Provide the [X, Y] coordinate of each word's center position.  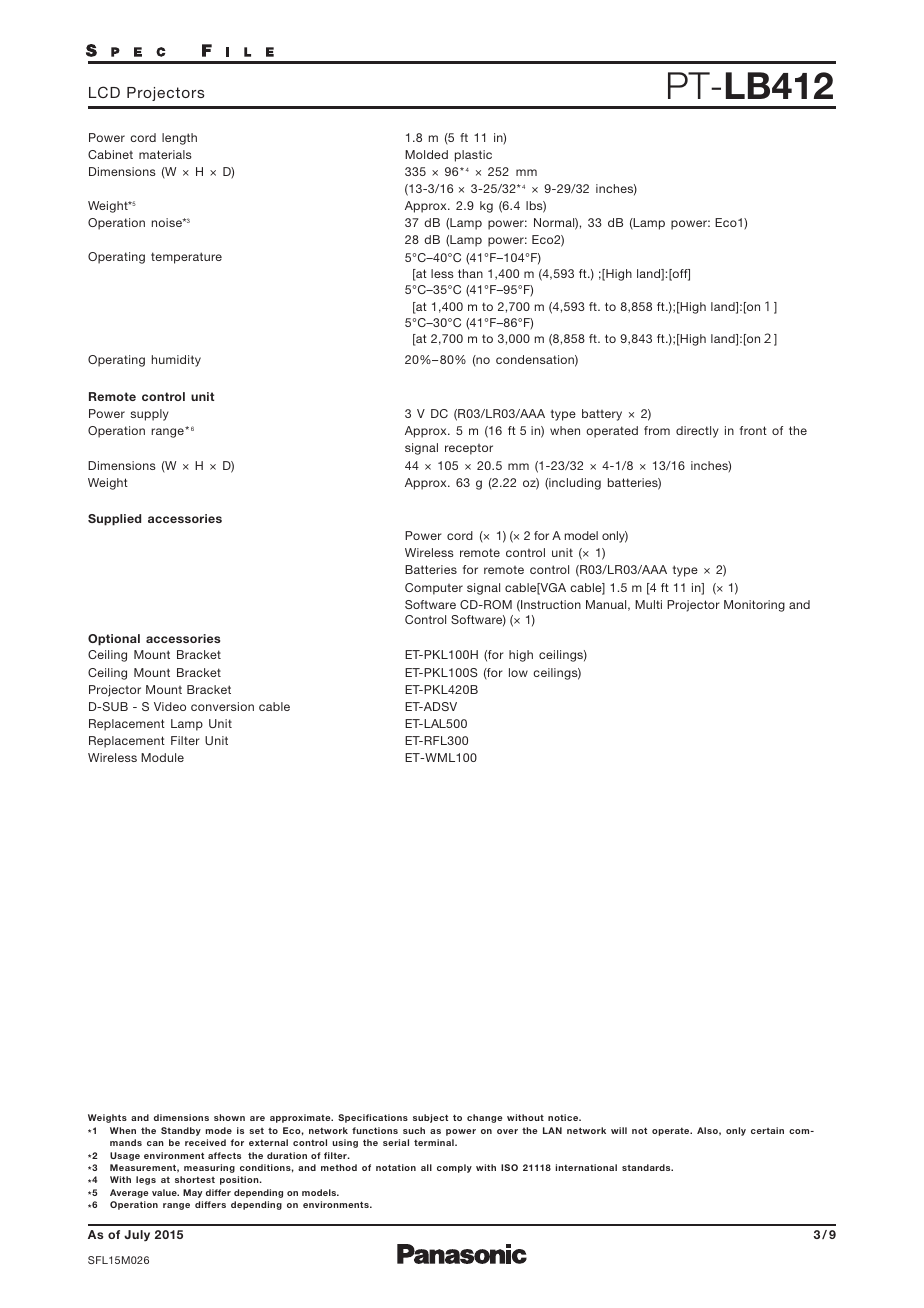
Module [162, 757]
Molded [426, 154]
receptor [469, 449]
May [192, 1193]
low [518, 672]
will [619, 1130]
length [179, 139]
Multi [648, 604]
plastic [473, 156]
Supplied [114, 520]
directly [697, 432]
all [426, 1167]
